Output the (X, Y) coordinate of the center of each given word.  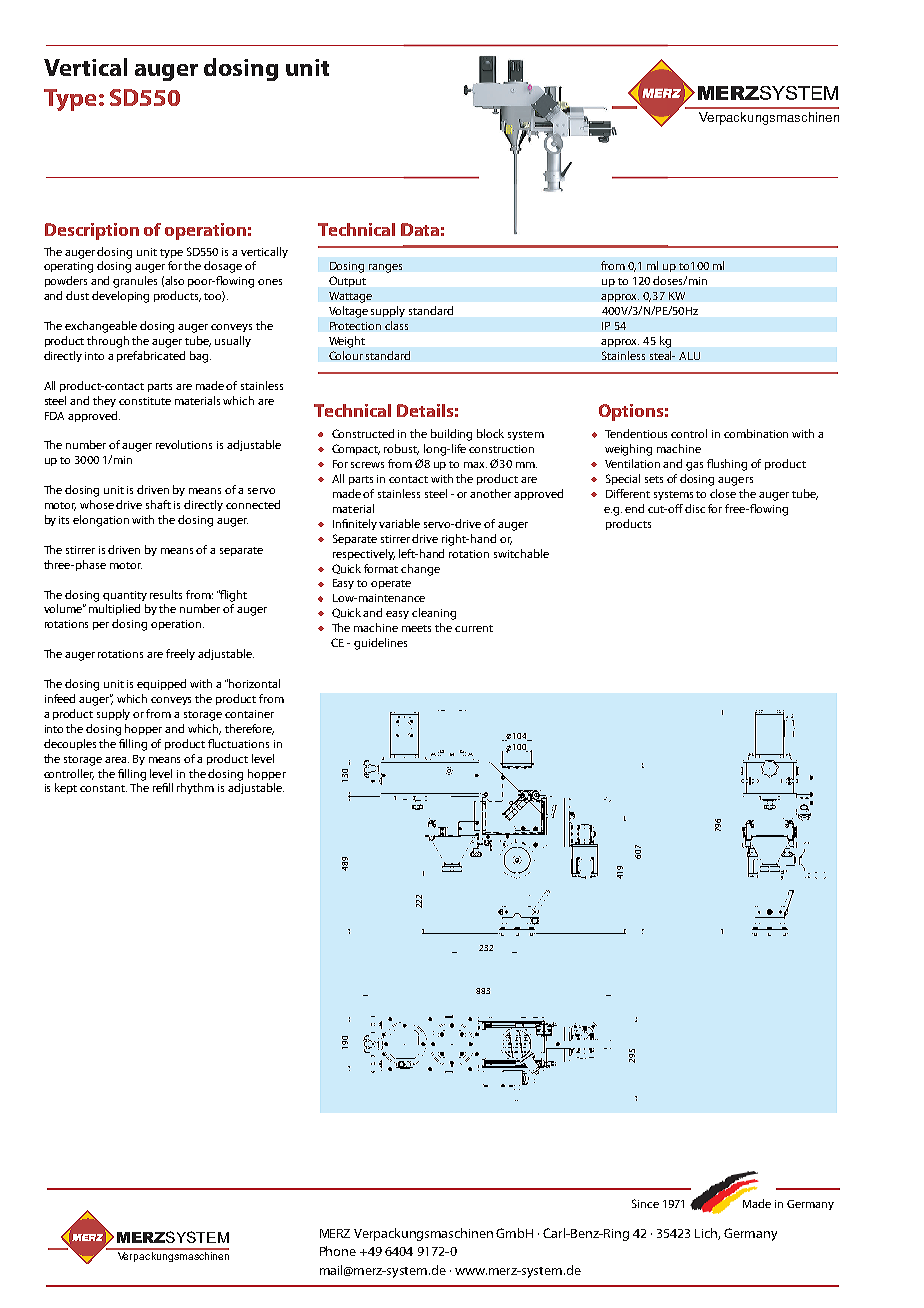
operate (391, 584)
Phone (338, 1251)
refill (163, 787)
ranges (385, 268)
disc (695, 508)
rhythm (195, 788)
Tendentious (636, 433)
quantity (125, 596)
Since (645, 1203)
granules (135, 282)
